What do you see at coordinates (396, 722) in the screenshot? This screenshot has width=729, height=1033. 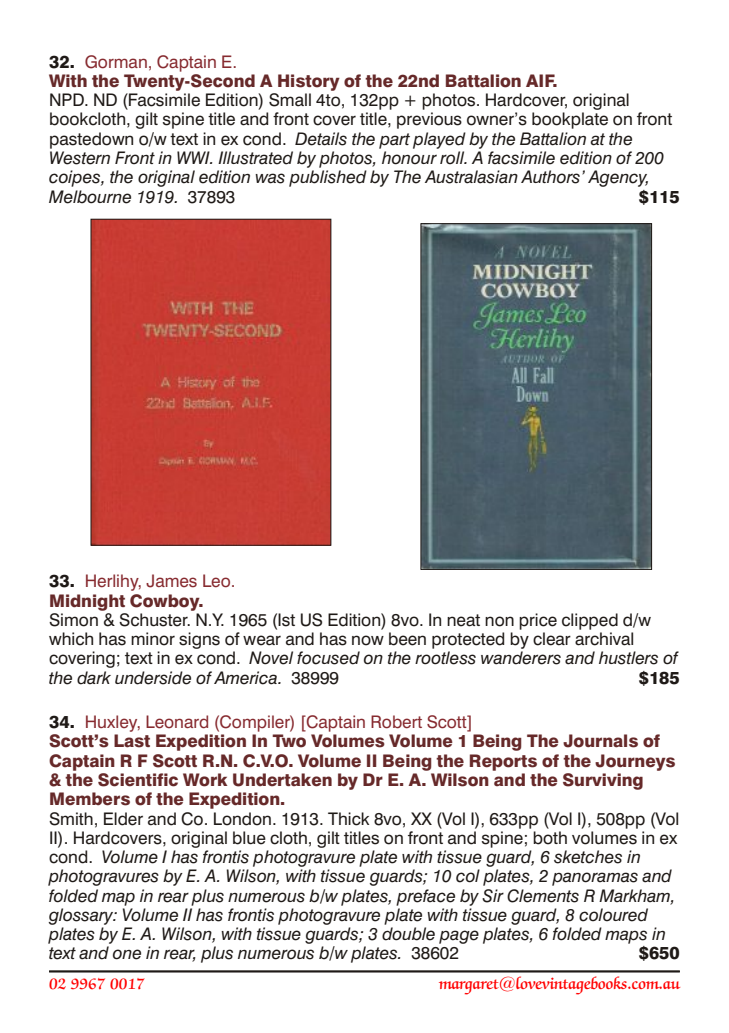 I see `Robert` at bounding box center [396, 722].
